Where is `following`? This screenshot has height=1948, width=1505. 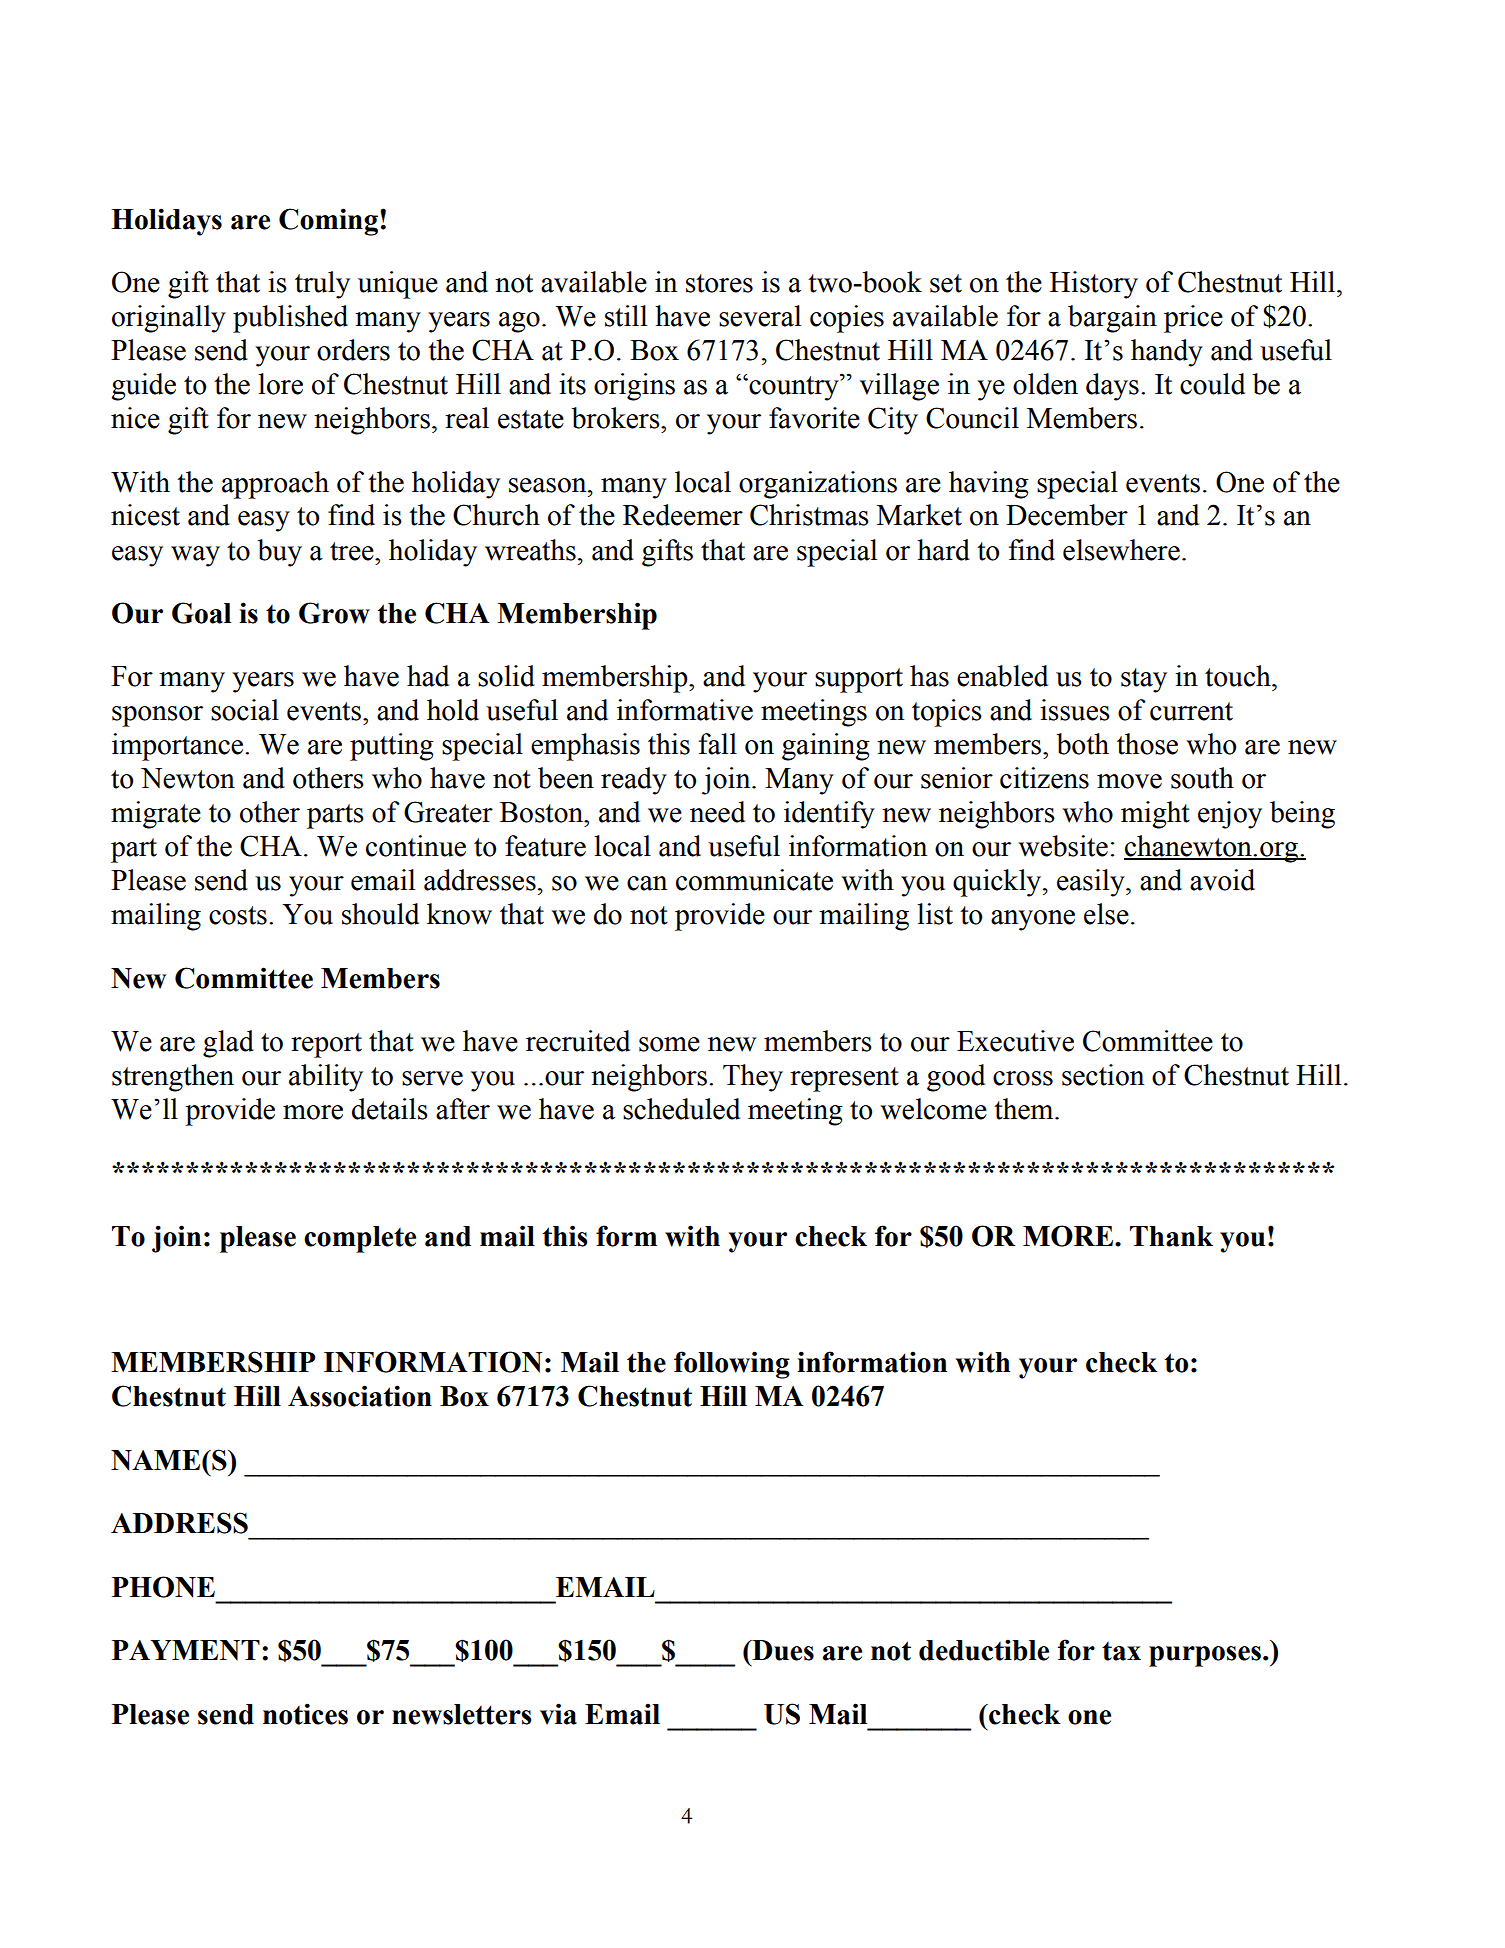
following is located at coordinates (732, 1365).
